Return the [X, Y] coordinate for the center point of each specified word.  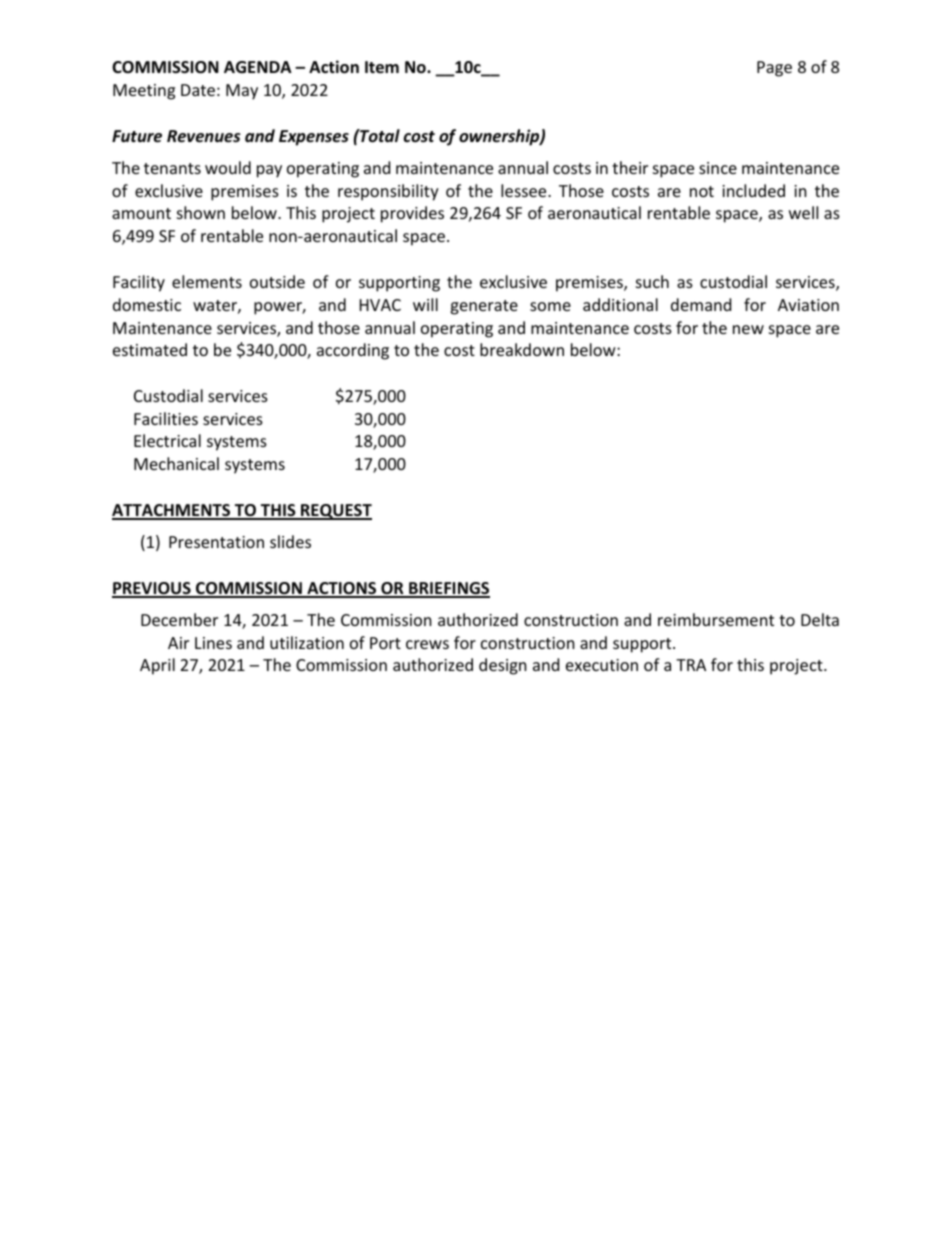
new [748, 329]
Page [774, 69]
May [242, 92]
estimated [150, 349]
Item [382, 67]
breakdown [522, 349]
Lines [213, 643]
